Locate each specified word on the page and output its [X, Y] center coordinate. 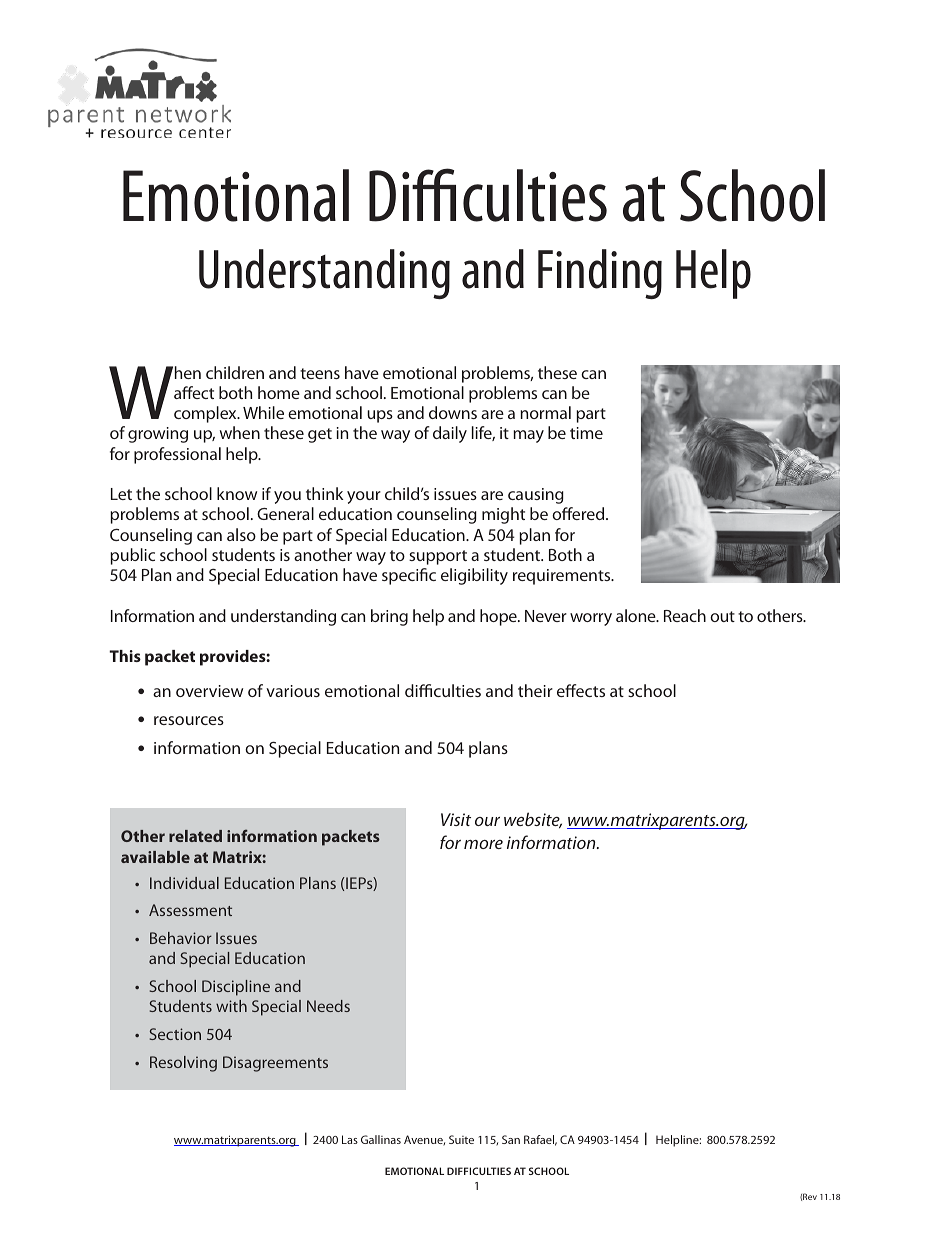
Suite [461, 1139]
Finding [600, 274]
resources [189, 720]
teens [320, 373]
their [535, 690]
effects [581, 690]
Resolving [183, 1064]
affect [194, 392]
